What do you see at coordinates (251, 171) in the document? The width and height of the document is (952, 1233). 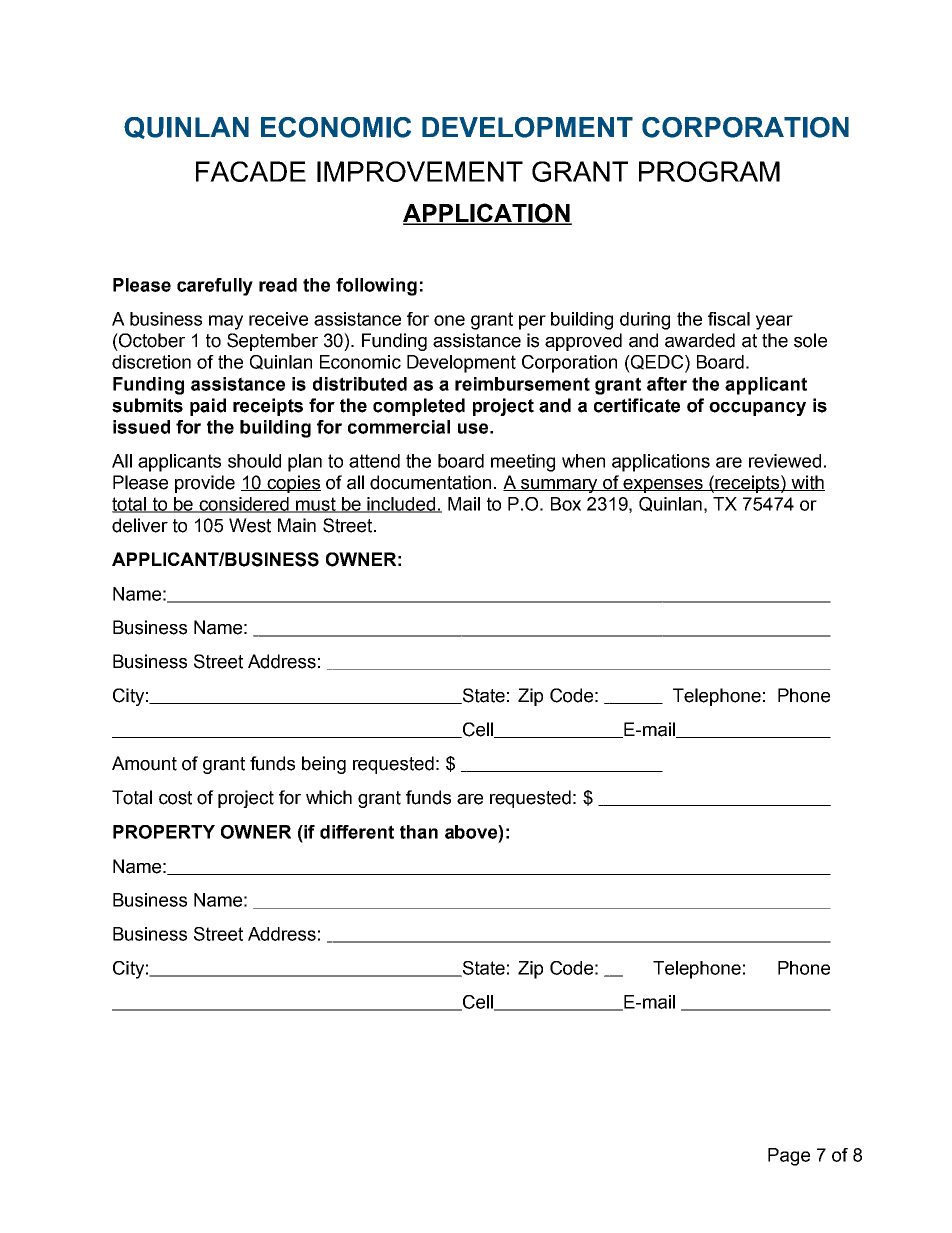 I see `FACADE` at bounding box center [251, 171].
